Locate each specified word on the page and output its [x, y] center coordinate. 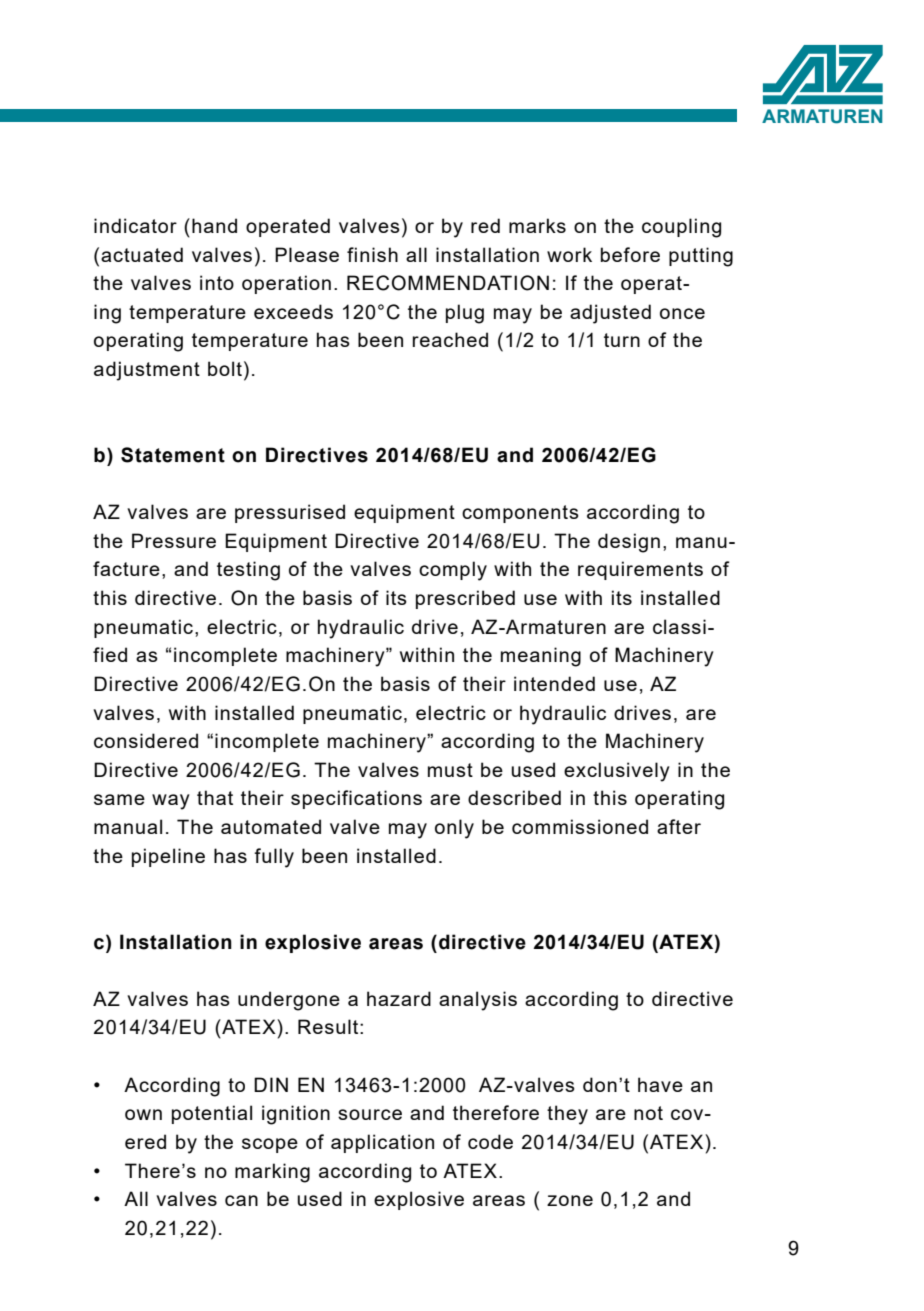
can [241, 1200]
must [450, 770]
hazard [399, 998]
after [679, 826]
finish [372, 254]
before [630, 254]
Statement [173, 455]
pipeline [168, 857]
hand [214, 225]
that [215, 797]
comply [453, 571]
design [629, 543]
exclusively [617, 772]
